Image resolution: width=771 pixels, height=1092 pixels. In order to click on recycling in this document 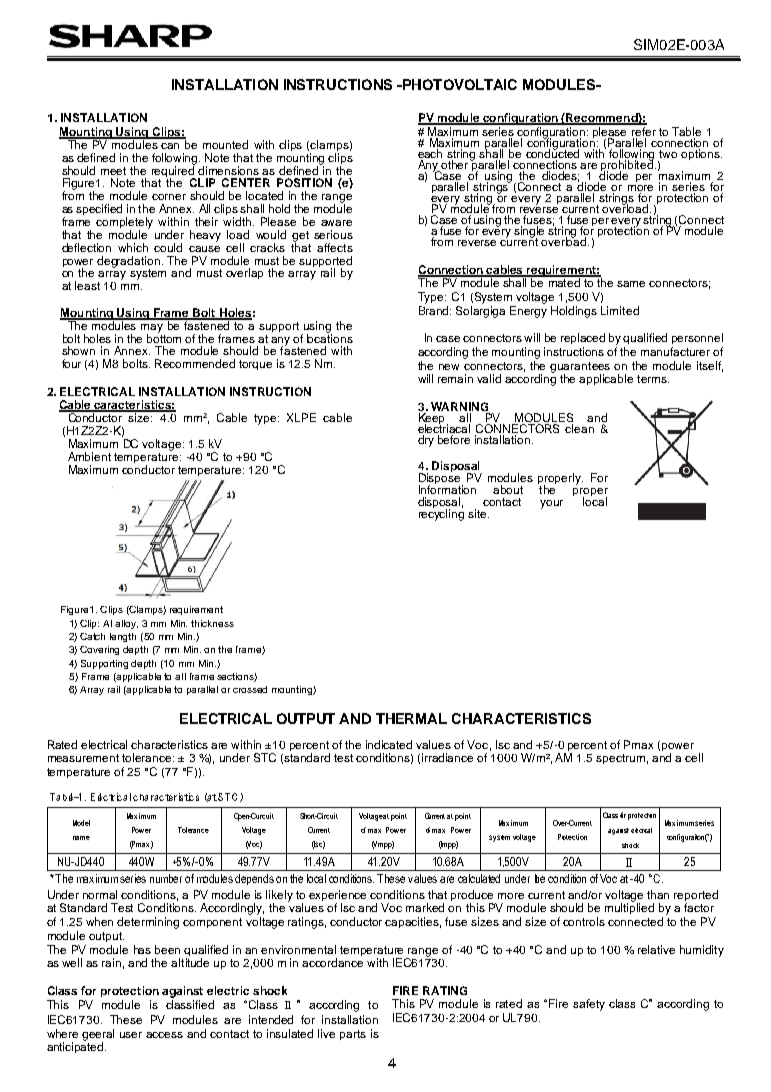, I will do `click(441, 514)`.
